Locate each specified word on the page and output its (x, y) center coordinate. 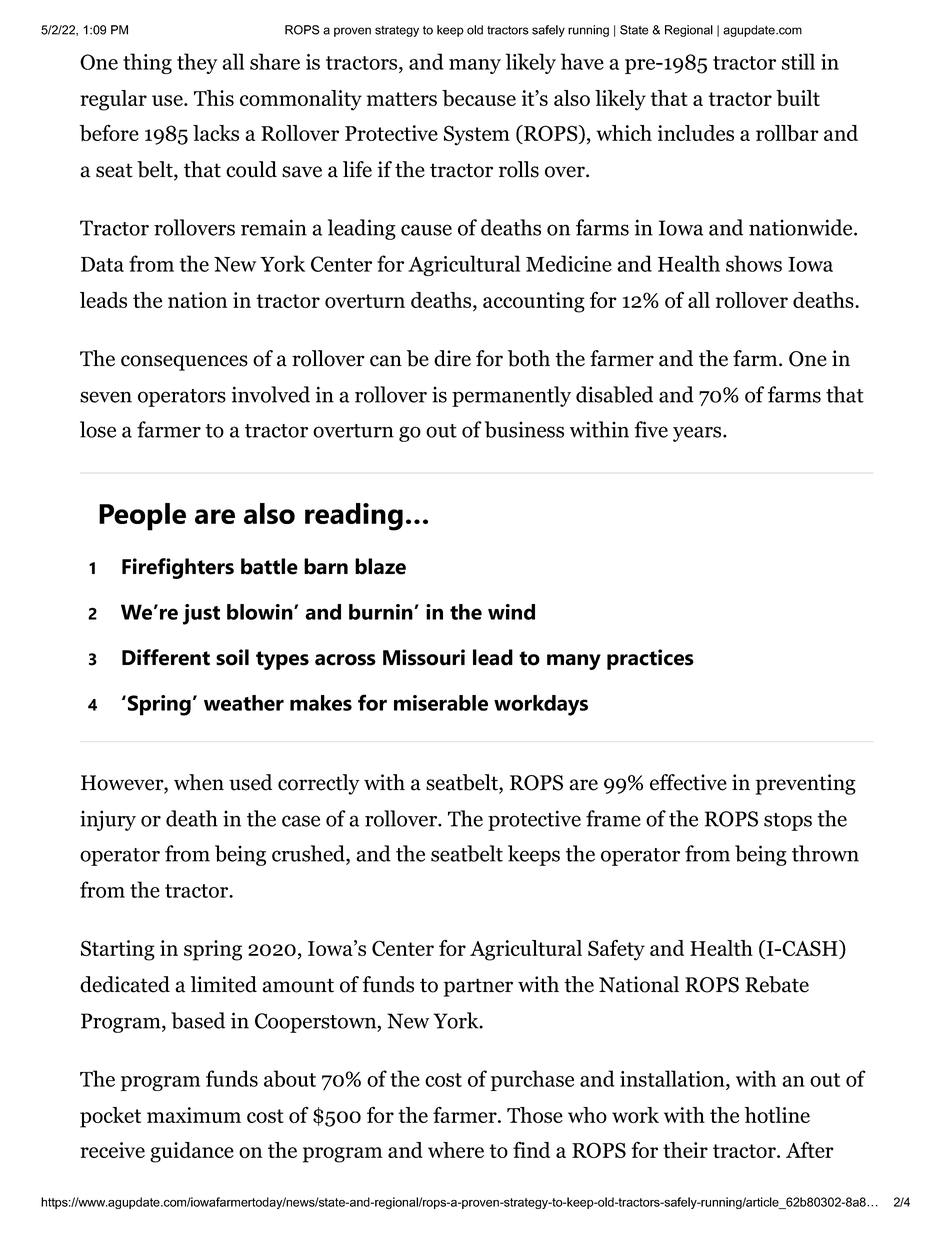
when (199, 782)
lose (98, 429)
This (214, 98)
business (524, 429)
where (456, 1150)
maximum (194, 1115)
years (697, 434)
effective (688, 782)
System (477, 135)
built (798, 98)
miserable (441, 703)
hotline (777, 1115)
